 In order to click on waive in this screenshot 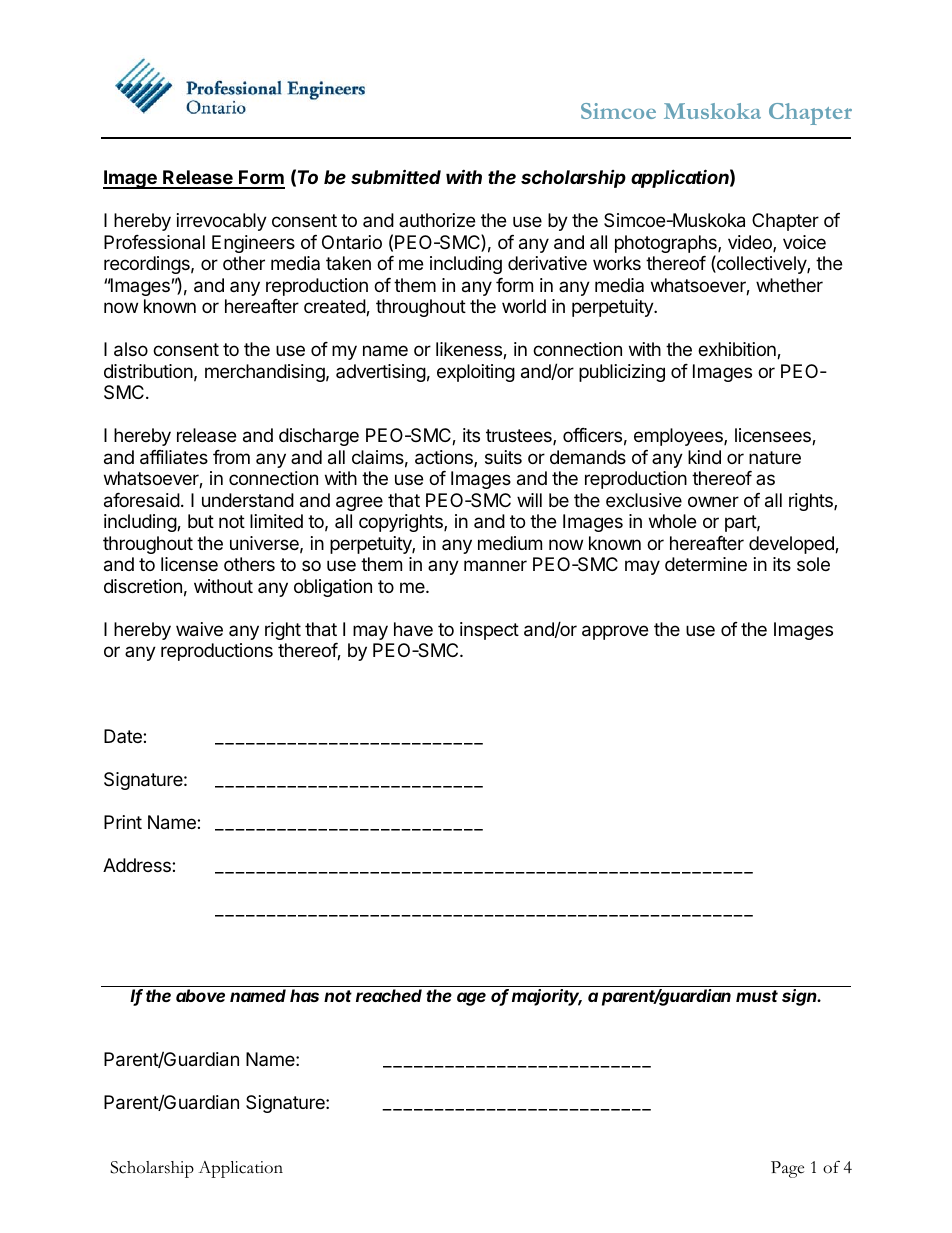, I will do `click(199, 629)`.
